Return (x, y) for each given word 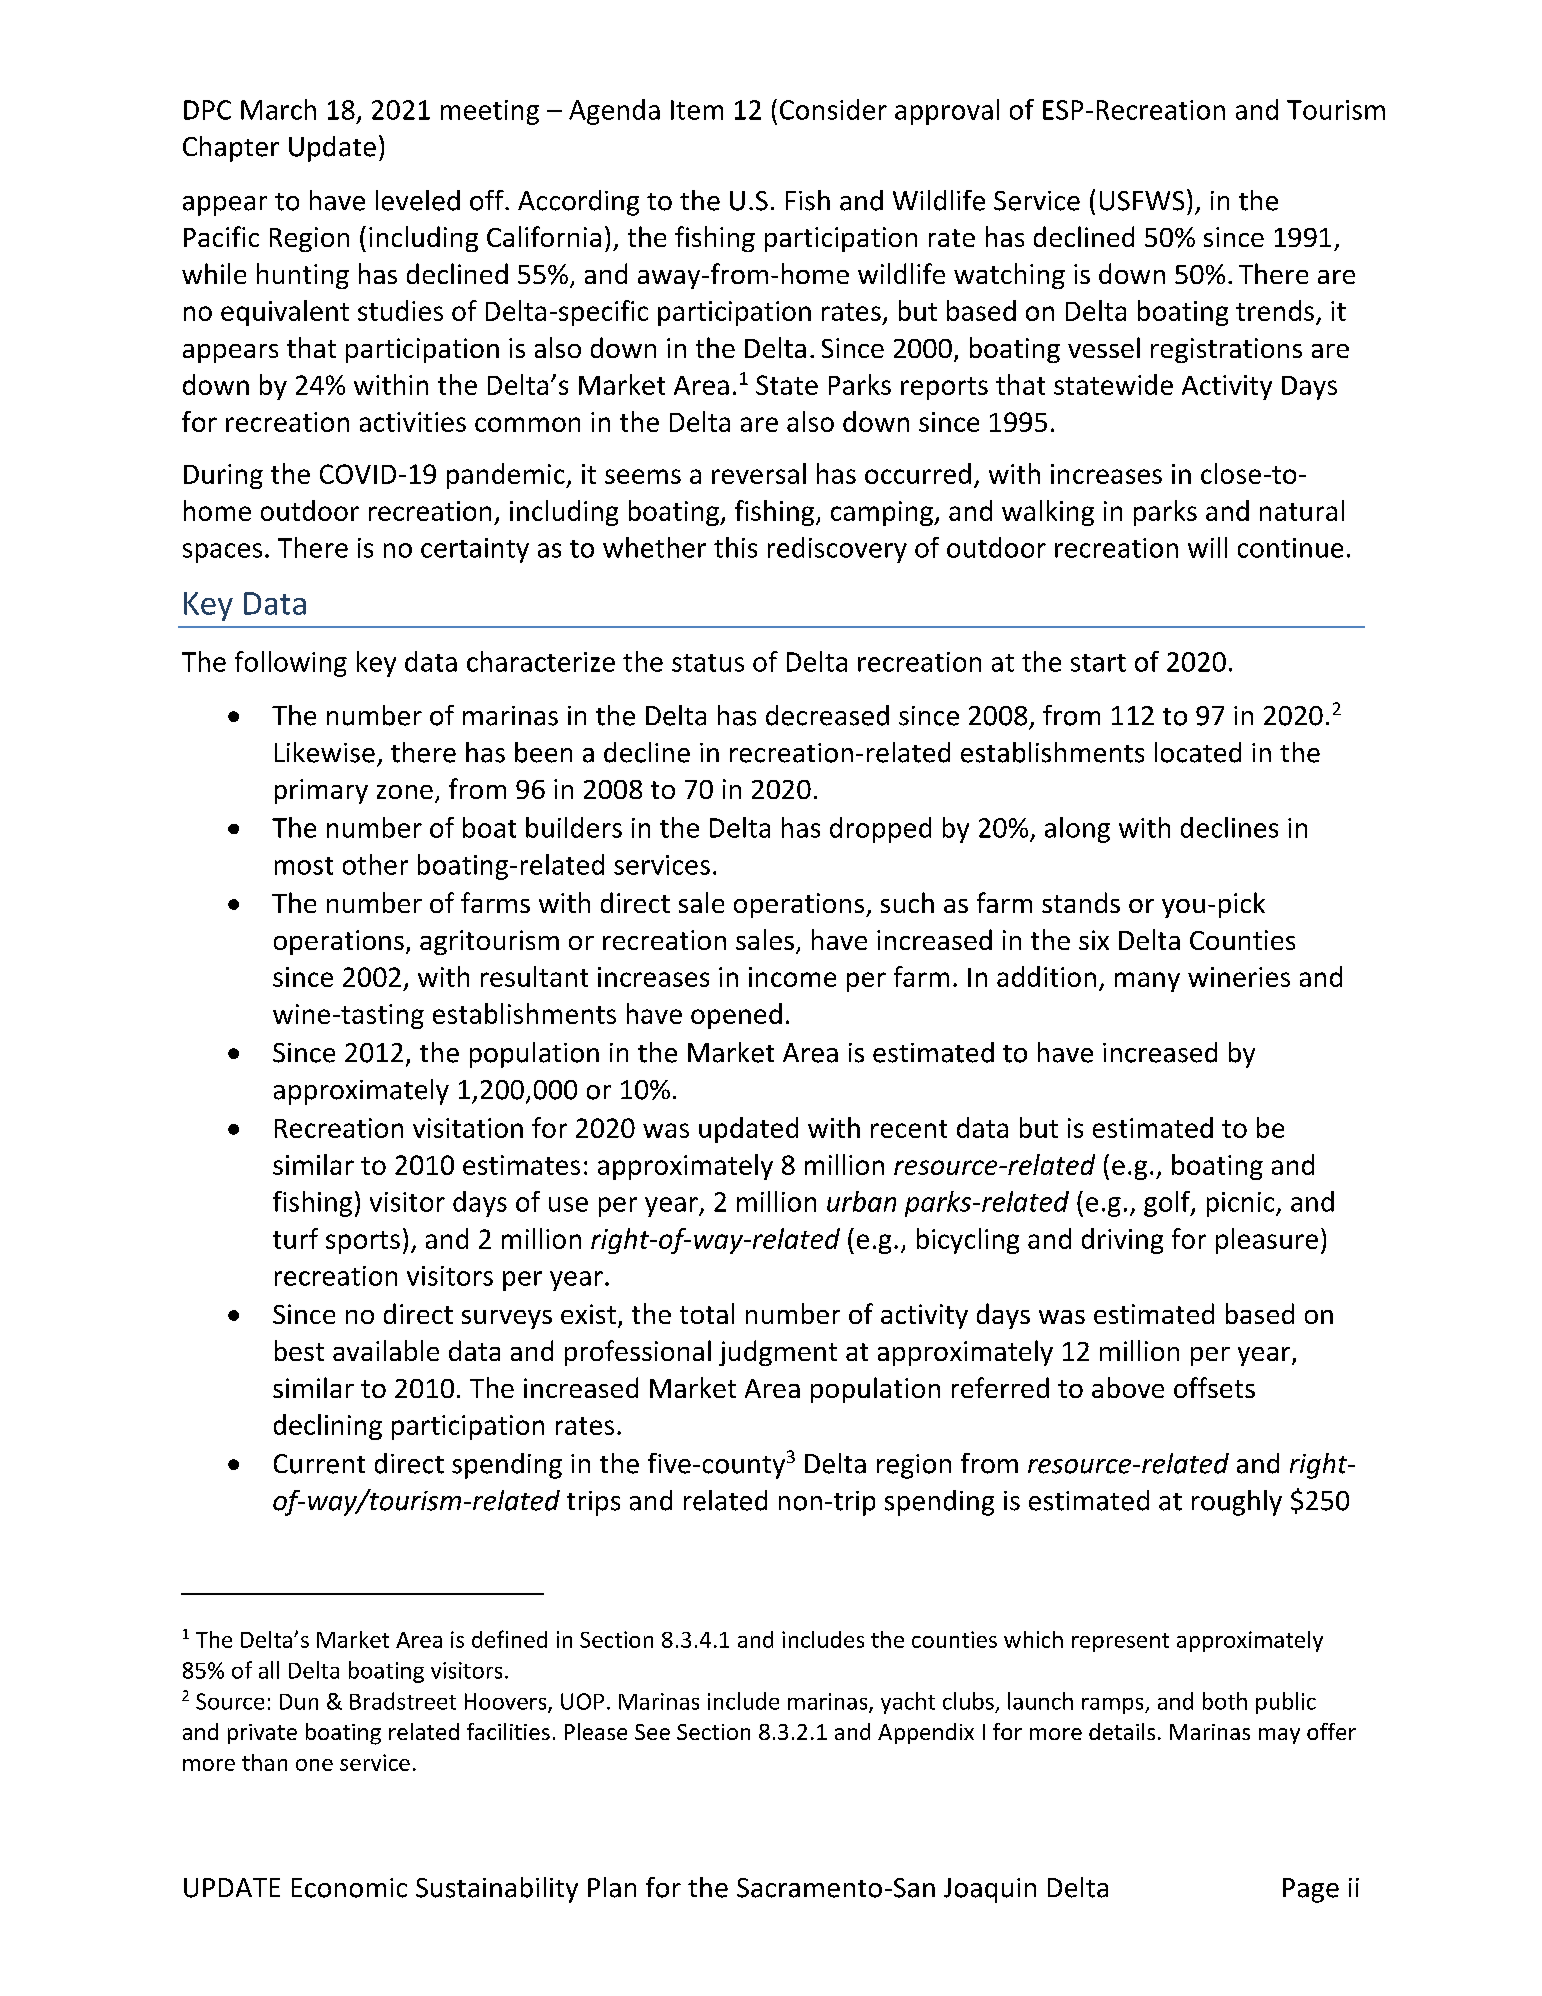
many (1147, 982)
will (1207, 547)
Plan (612, 1887)
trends (1275, 310)
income (792, 977)
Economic (349, 1888)
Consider (833, 109)
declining (328, 1427)
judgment (778, 1353)
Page (1311, 1890)
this (735, 547)
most (304, 866)
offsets (1214, 1387)
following (291, 664)
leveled (418, 200)
